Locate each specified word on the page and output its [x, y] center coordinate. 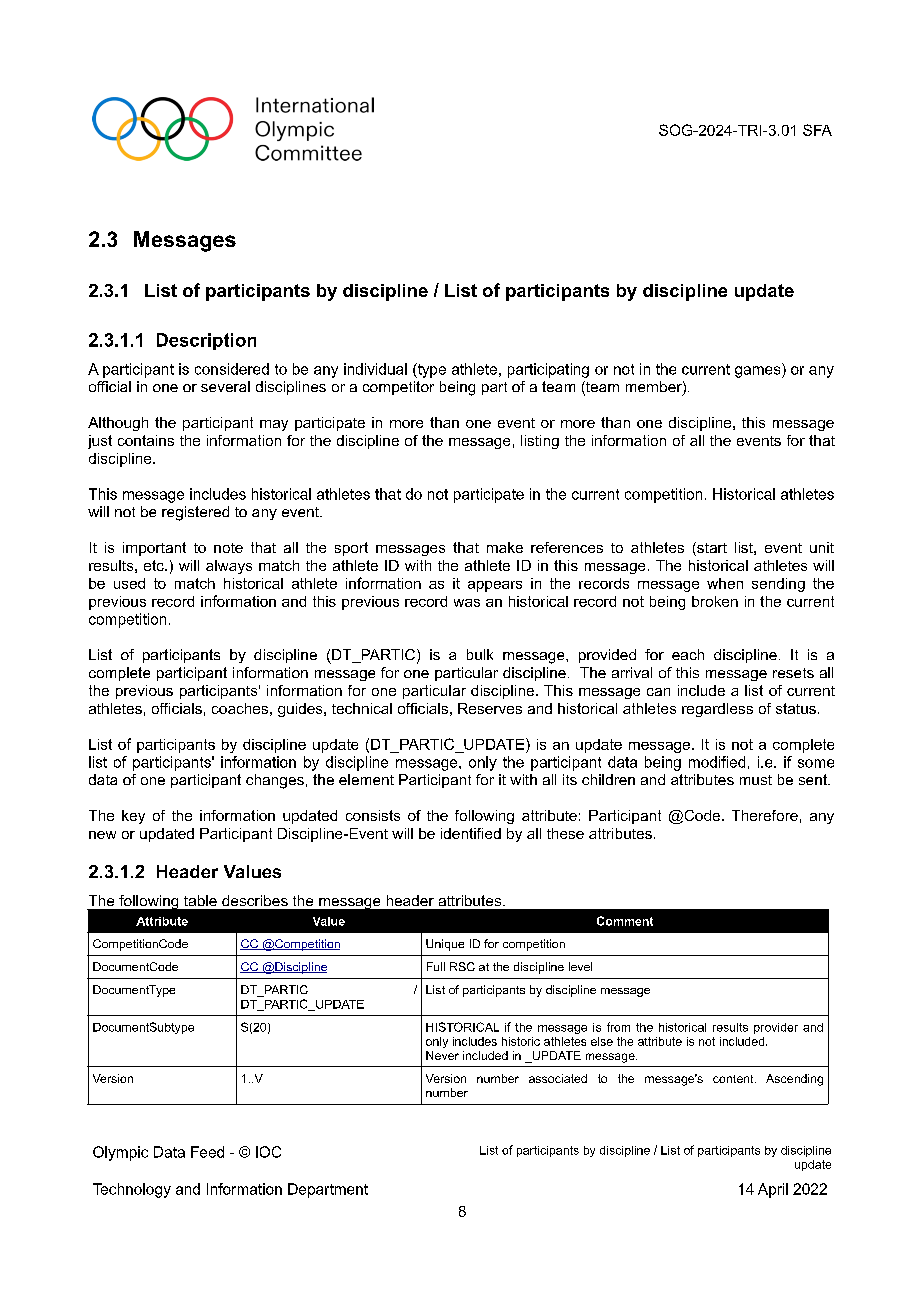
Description [206, 341]
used [129, 583]
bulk [480, 654]
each [688, 654]
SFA [817, 130]
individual [375, 369]
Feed [207, 1152]
